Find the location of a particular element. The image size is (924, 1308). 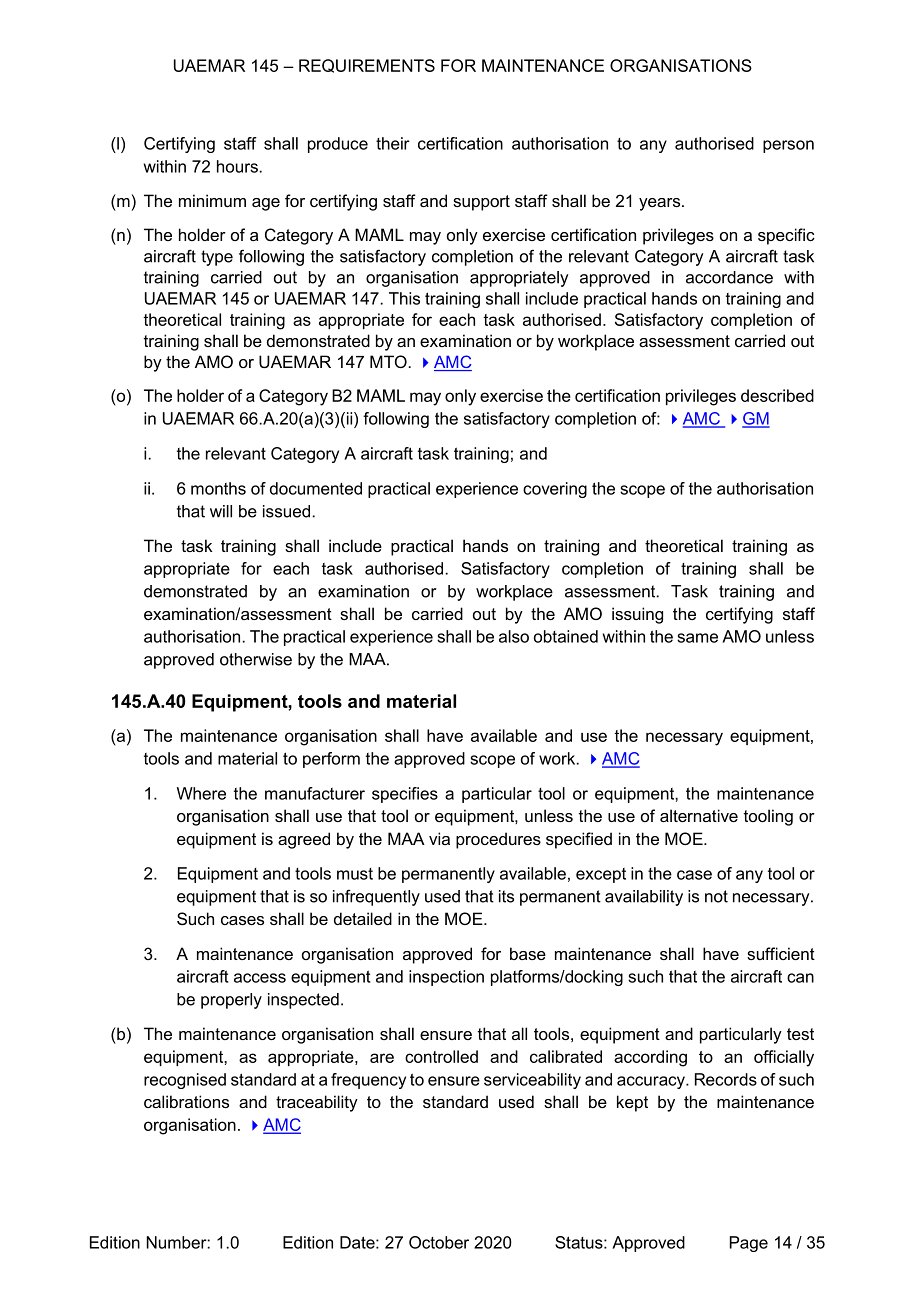

person is located at coordinates (788, 146).
